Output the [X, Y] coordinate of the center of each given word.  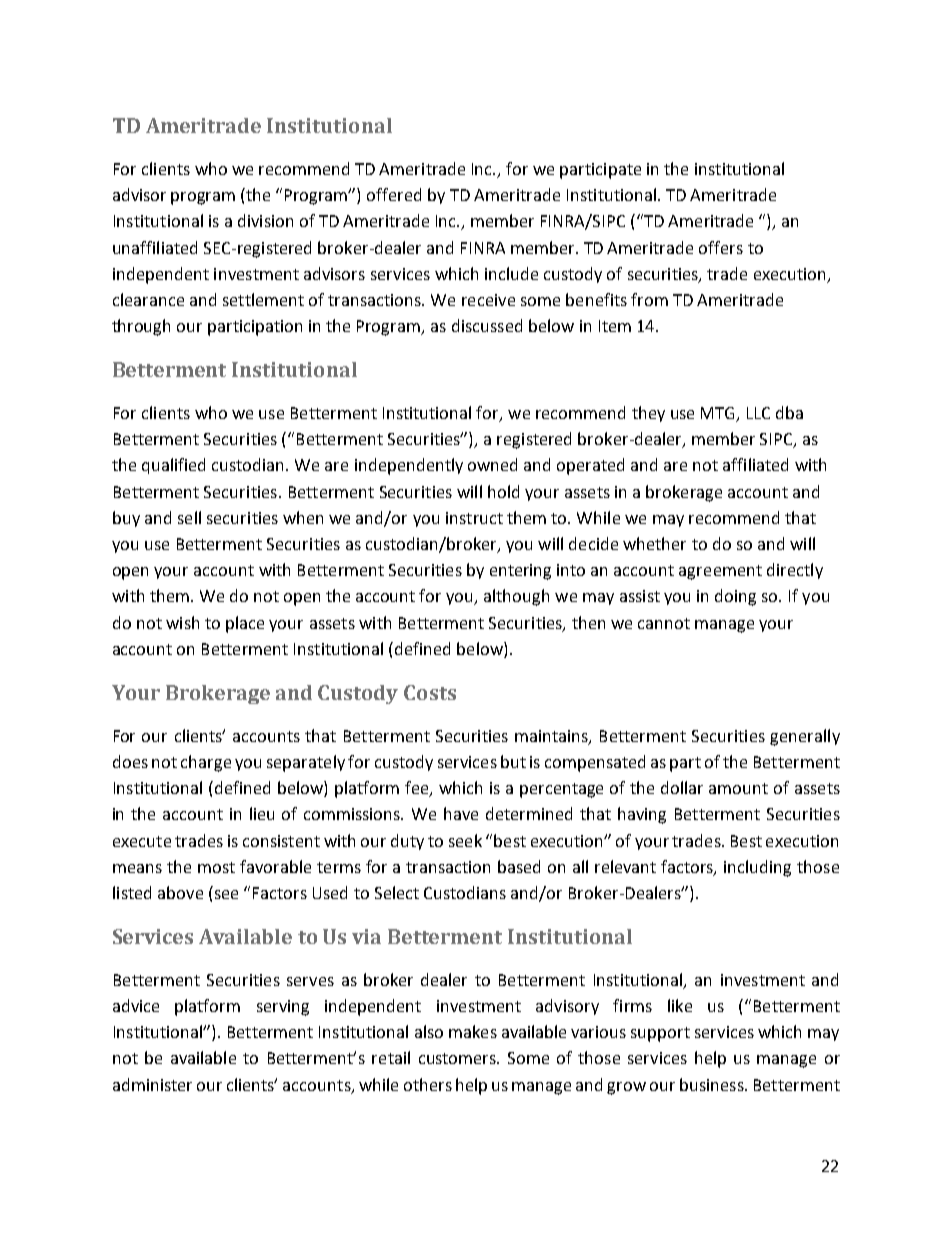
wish [182, 622]
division [265, 220]
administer [152, 1084]
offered [394, 194]
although [516, 597]
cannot [664, 623]
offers [721, 247]
